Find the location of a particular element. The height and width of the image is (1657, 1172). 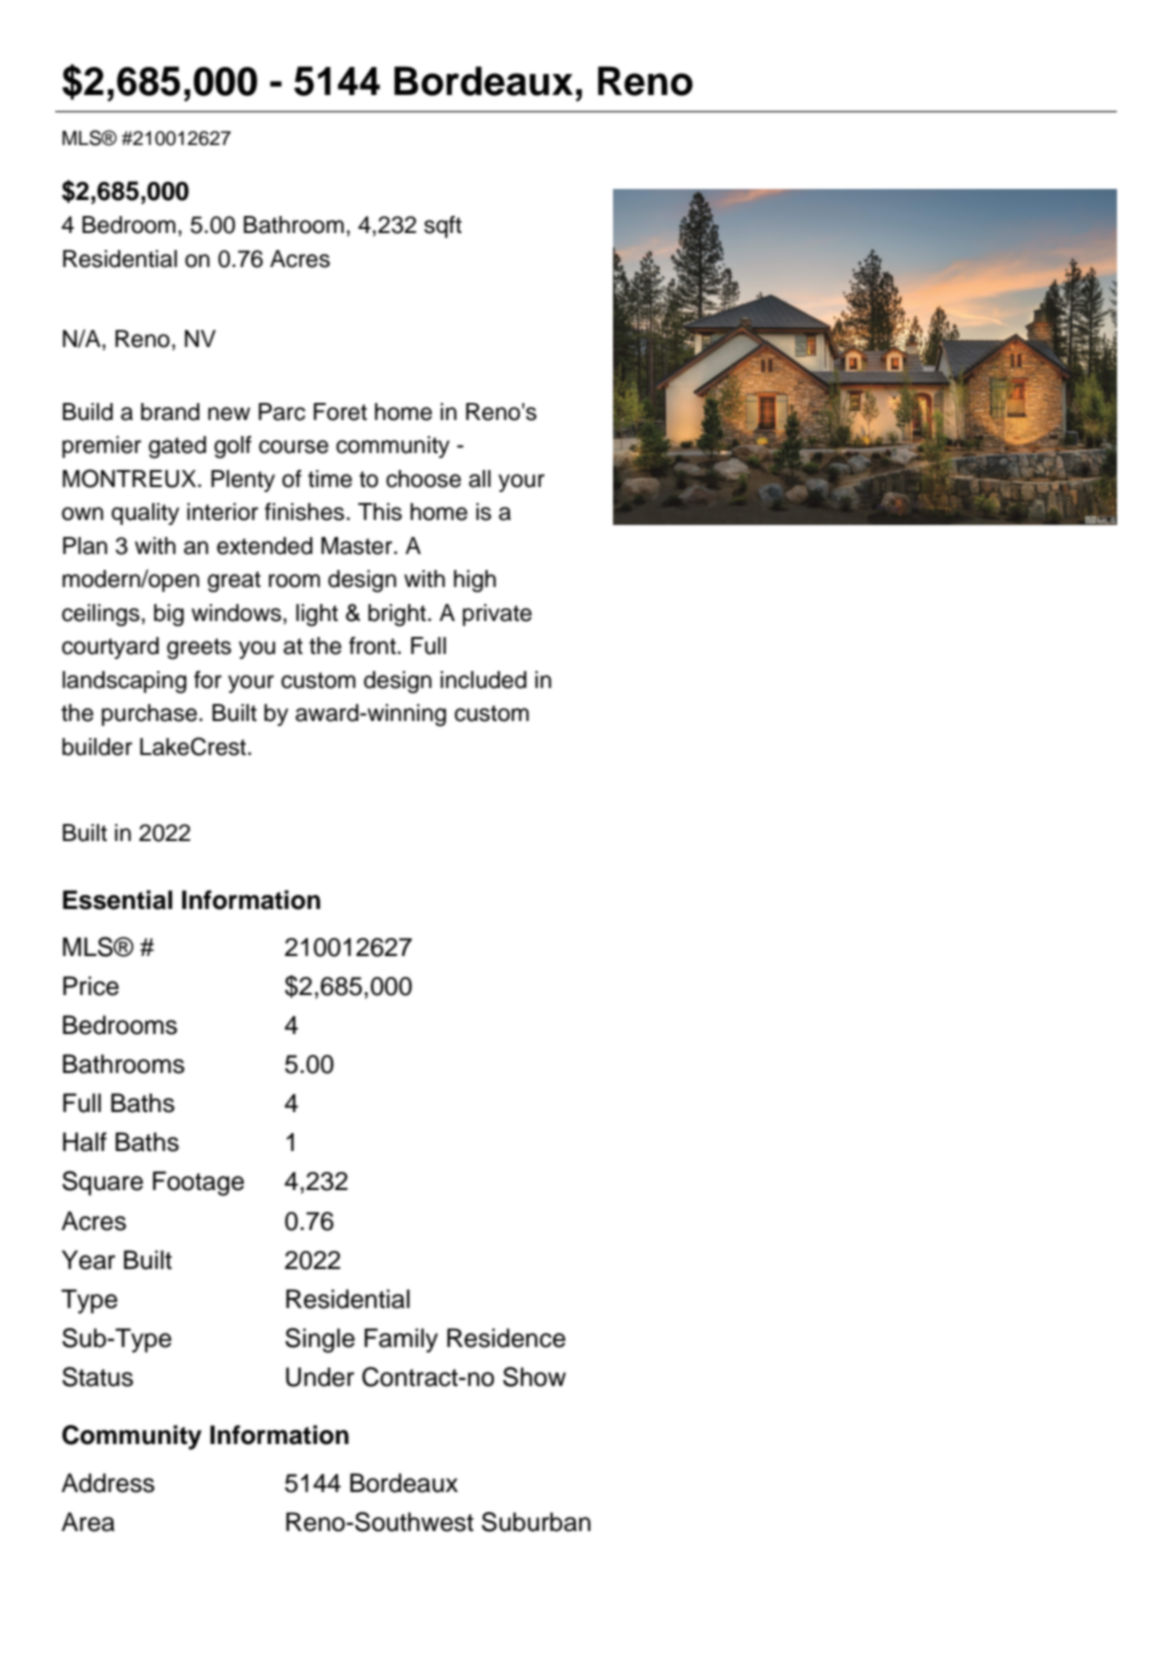

Suburban is located at coordinates (536, 1522).
